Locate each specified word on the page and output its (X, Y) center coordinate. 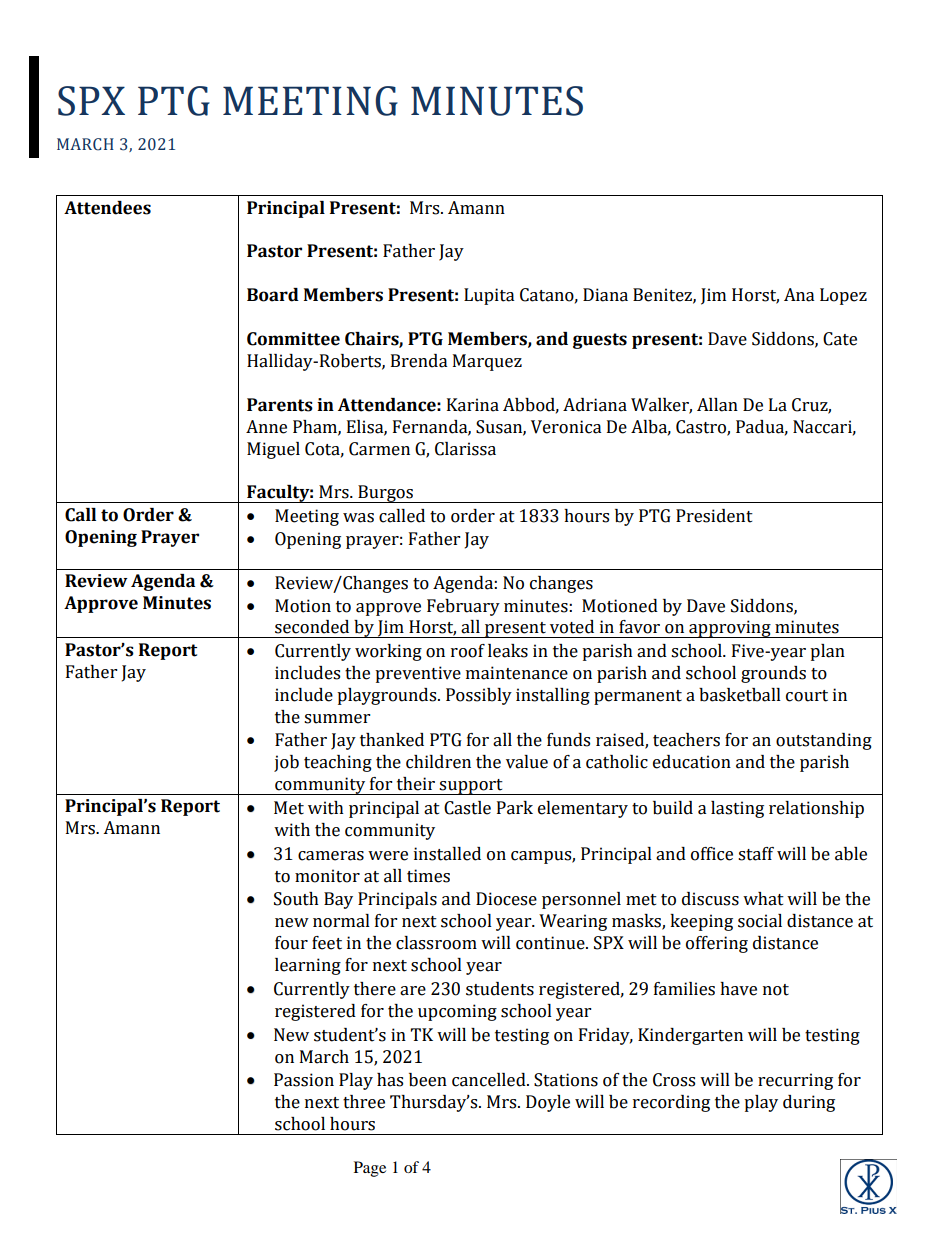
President (714, 516)
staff (756, 854)
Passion (304, 1080)
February (463, 607)
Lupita (489, 296)
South (296, 899)
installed (447, 854)
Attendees (107, 208)
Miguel (273, 450)
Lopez (843, 296)
